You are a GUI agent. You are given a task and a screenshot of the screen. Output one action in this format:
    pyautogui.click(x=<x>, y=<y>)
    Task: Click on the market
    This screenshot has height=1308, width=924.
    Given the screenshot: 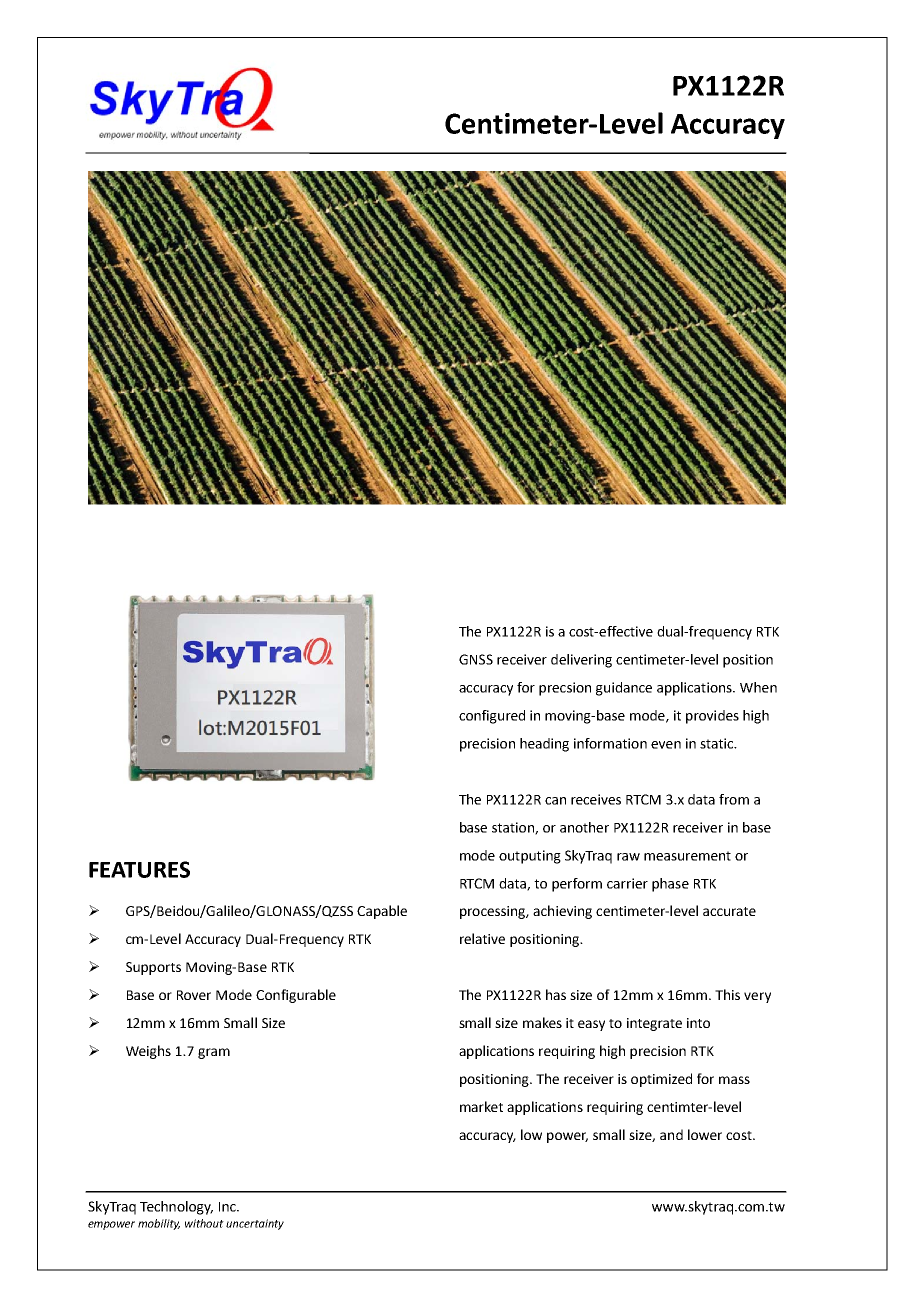 What is the action you would take?
    pyautogui.click(x=481, y=1106)
